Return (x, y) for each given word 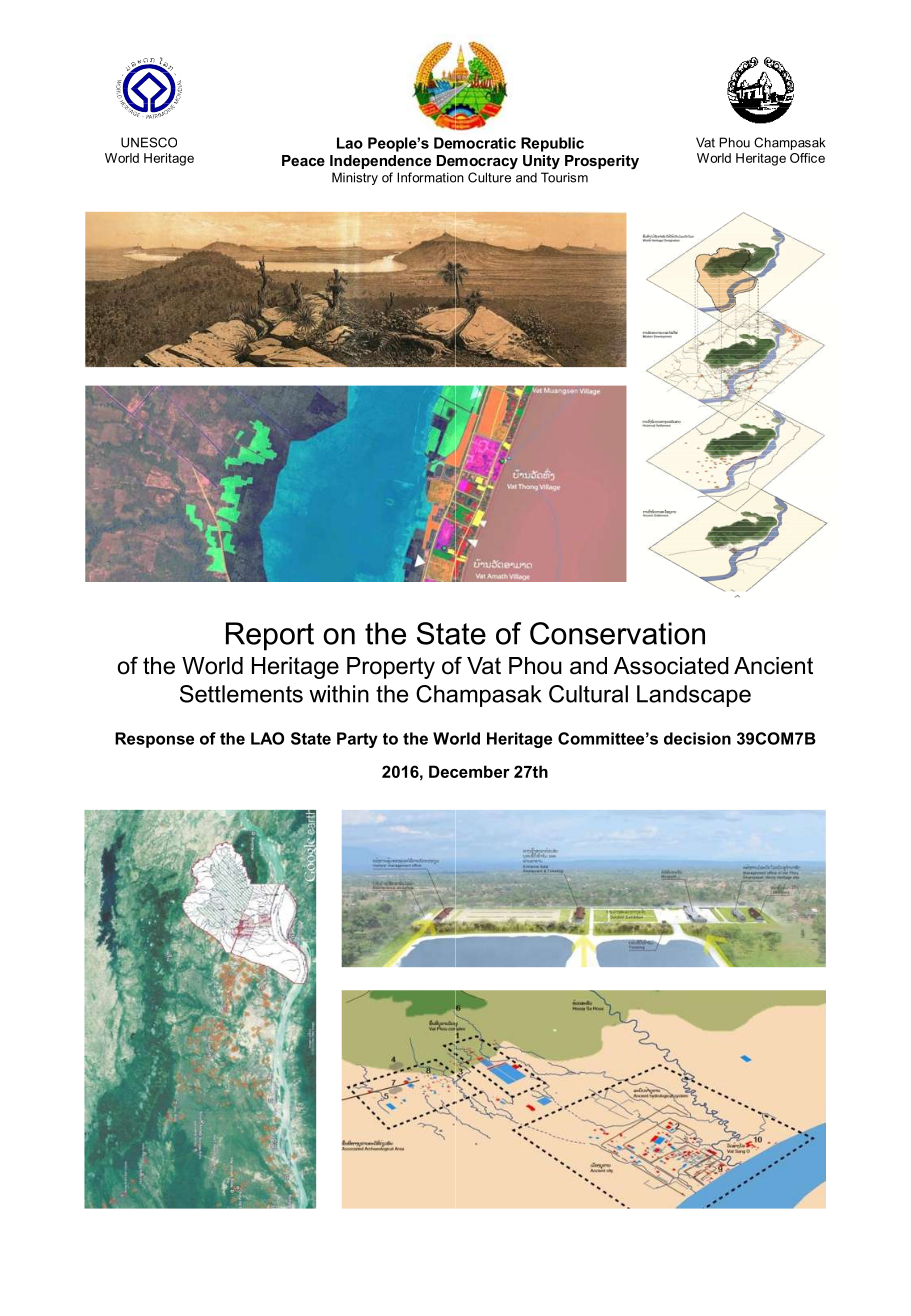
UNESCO (149, 142)
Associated (671, 666)
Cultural (588, 694)
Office (807, 158)
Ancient (773, 666)
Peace (303, 160)
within (339, 694)
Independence (380, 162)
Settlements (241, 694)
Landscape (694, 696)
